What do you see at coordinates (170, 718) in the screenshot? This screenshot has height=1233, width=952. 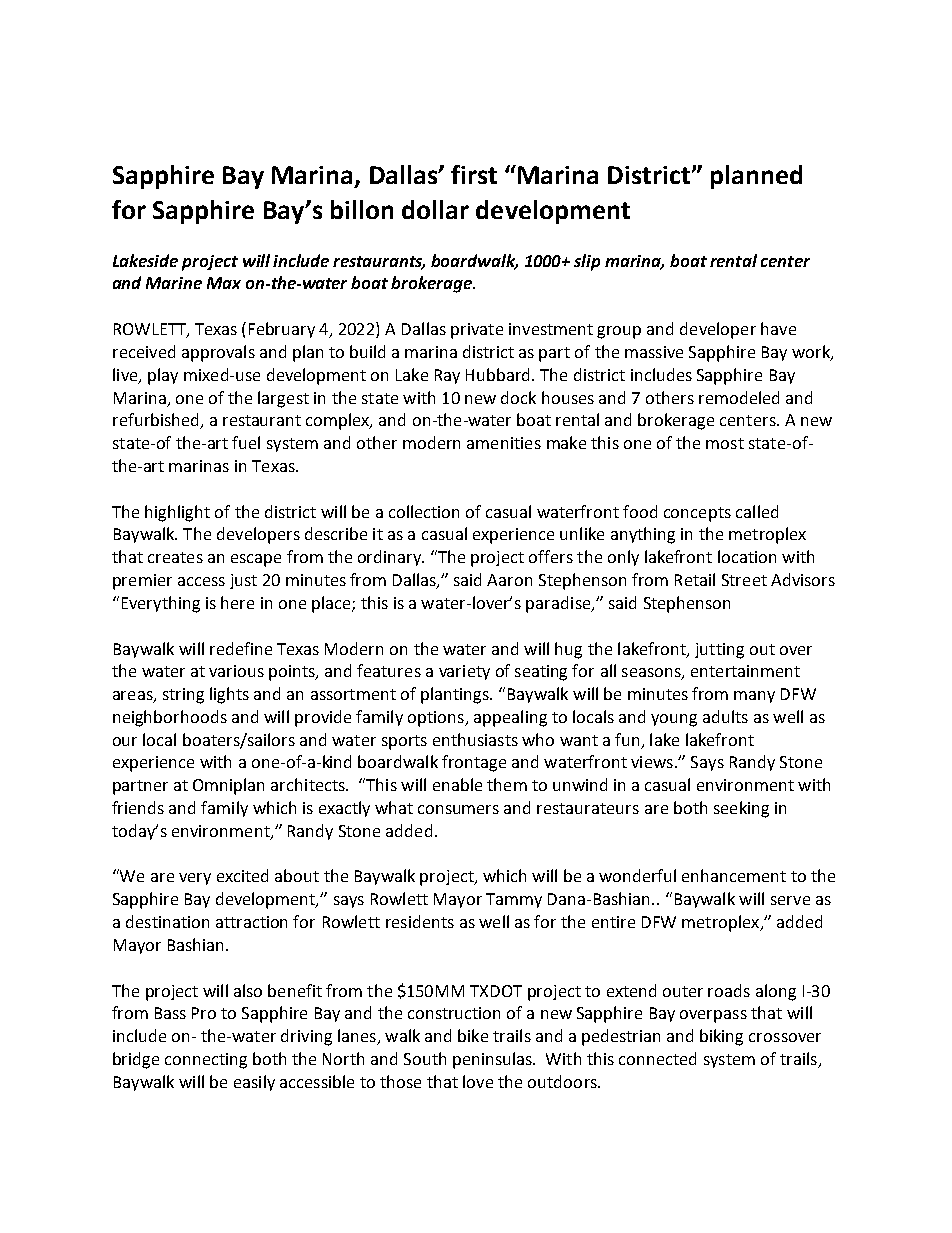 I see `neighborhoods` at bounding box center [170, 718].
